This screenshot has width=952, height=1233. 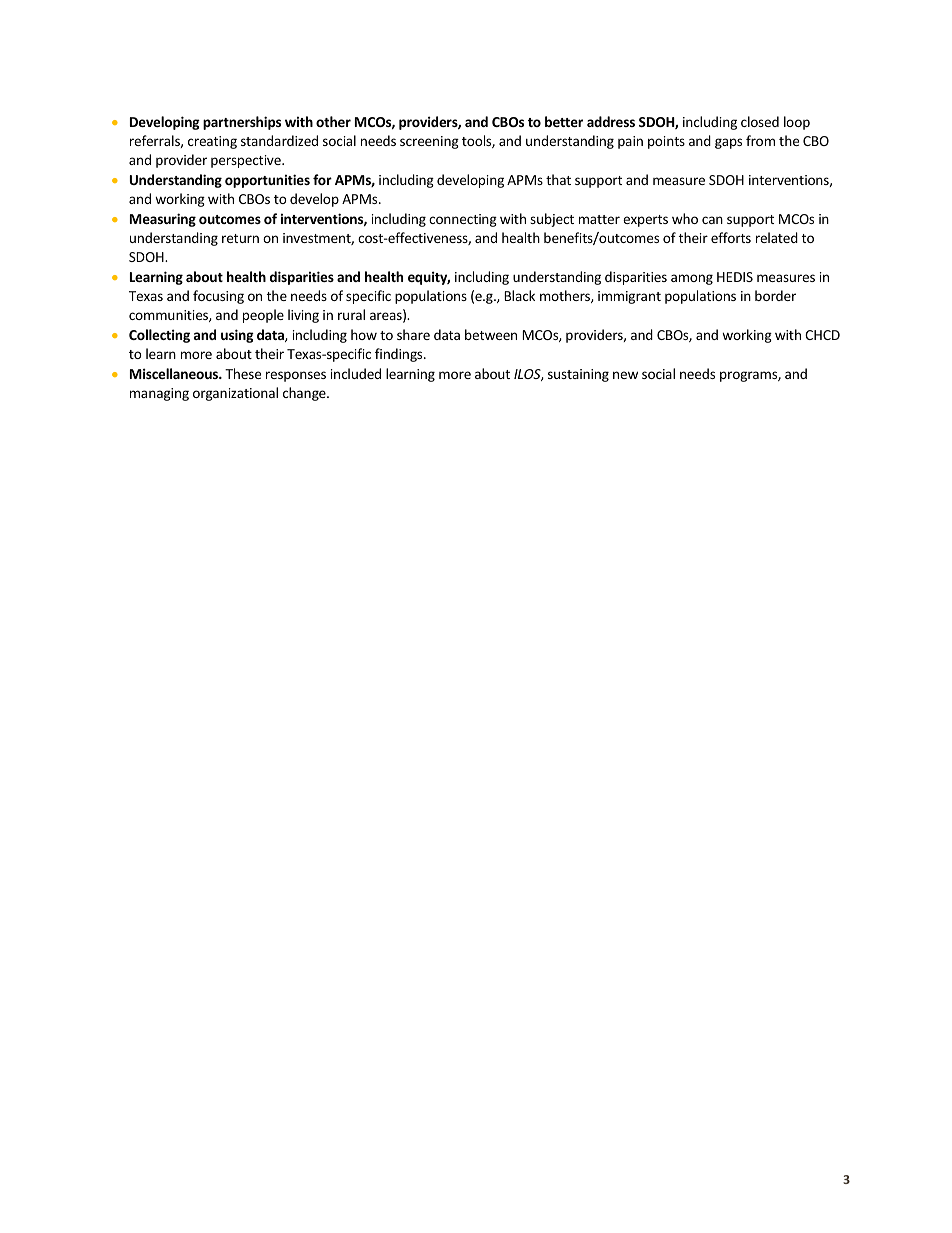 What do you see at coordinates (235, 394) in the screenshot?
I see `organizational` at bounding box center [235, 394].
